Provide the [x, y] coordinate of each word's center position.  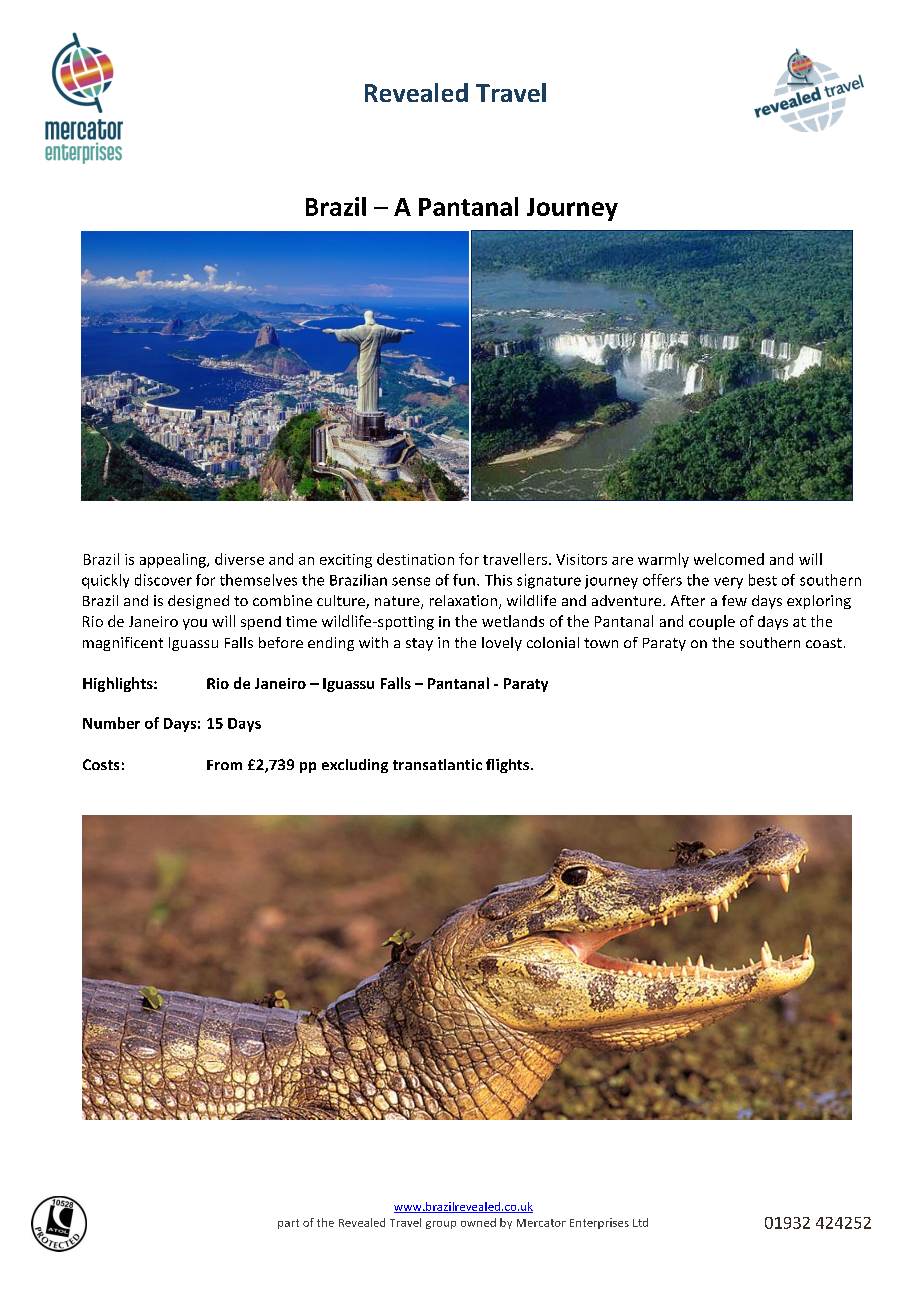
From [224, 765]
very [728, 583]
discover [163, 580]
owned [478, 1222]
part [288, 1224]
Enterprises [599, 1223]
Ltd [640, 1222]
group [441, 1225]
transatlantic [437, 764]
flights [507, 766]
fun [464, 580]
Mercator [541, 1223]
